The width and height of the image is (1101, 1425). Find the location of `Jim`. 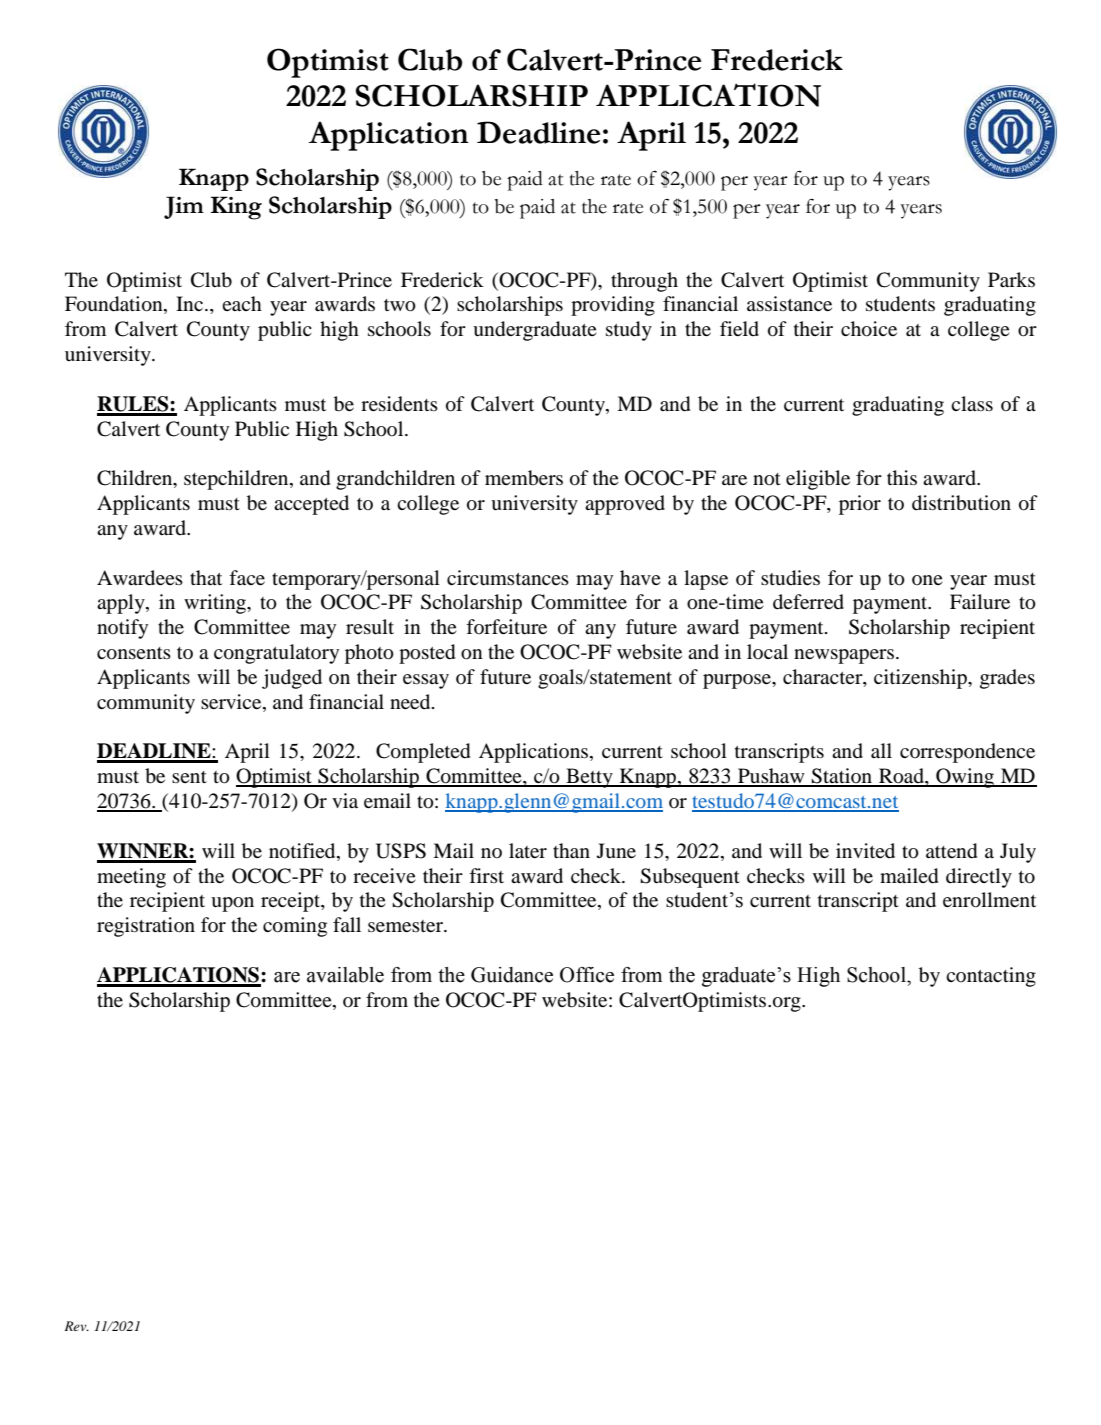

Jim is located at coordinates (184, 207).
